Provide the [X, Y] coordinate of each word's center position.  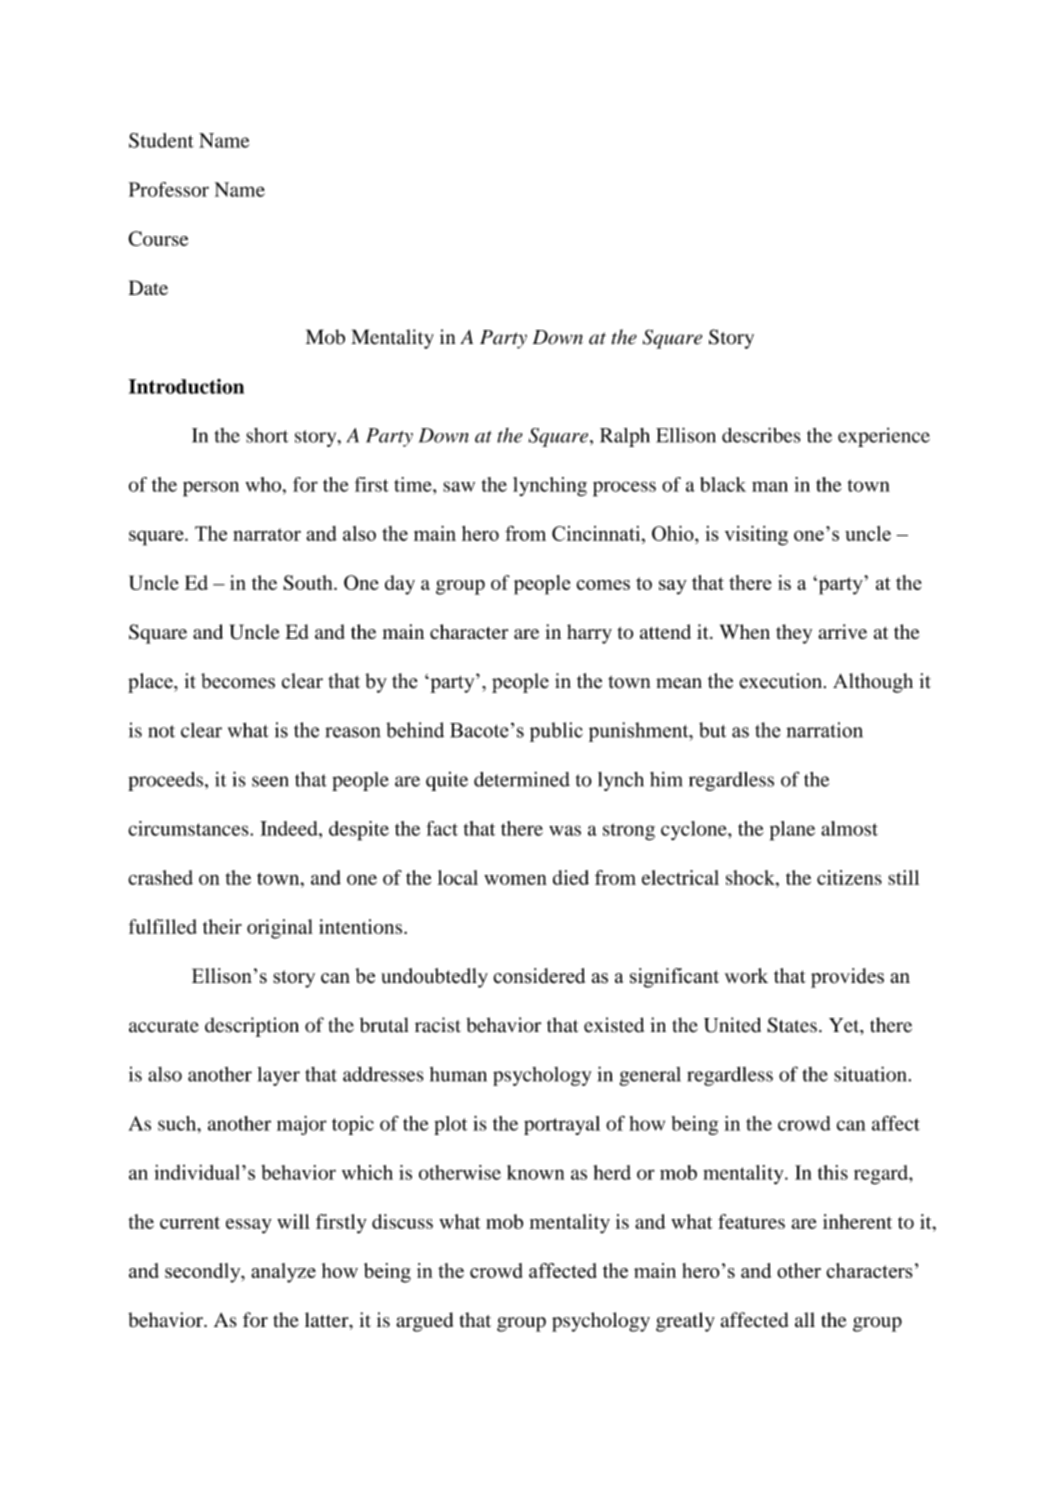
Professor [169, 189]
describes [761, 435]
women [515, 879]
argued [424, 1322]
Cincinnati [597, 533]
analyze [283, 1273]
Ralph [625, 437]
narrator [267, 534]
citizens [849, 877]
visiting [756, 536]
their [222, 926]
